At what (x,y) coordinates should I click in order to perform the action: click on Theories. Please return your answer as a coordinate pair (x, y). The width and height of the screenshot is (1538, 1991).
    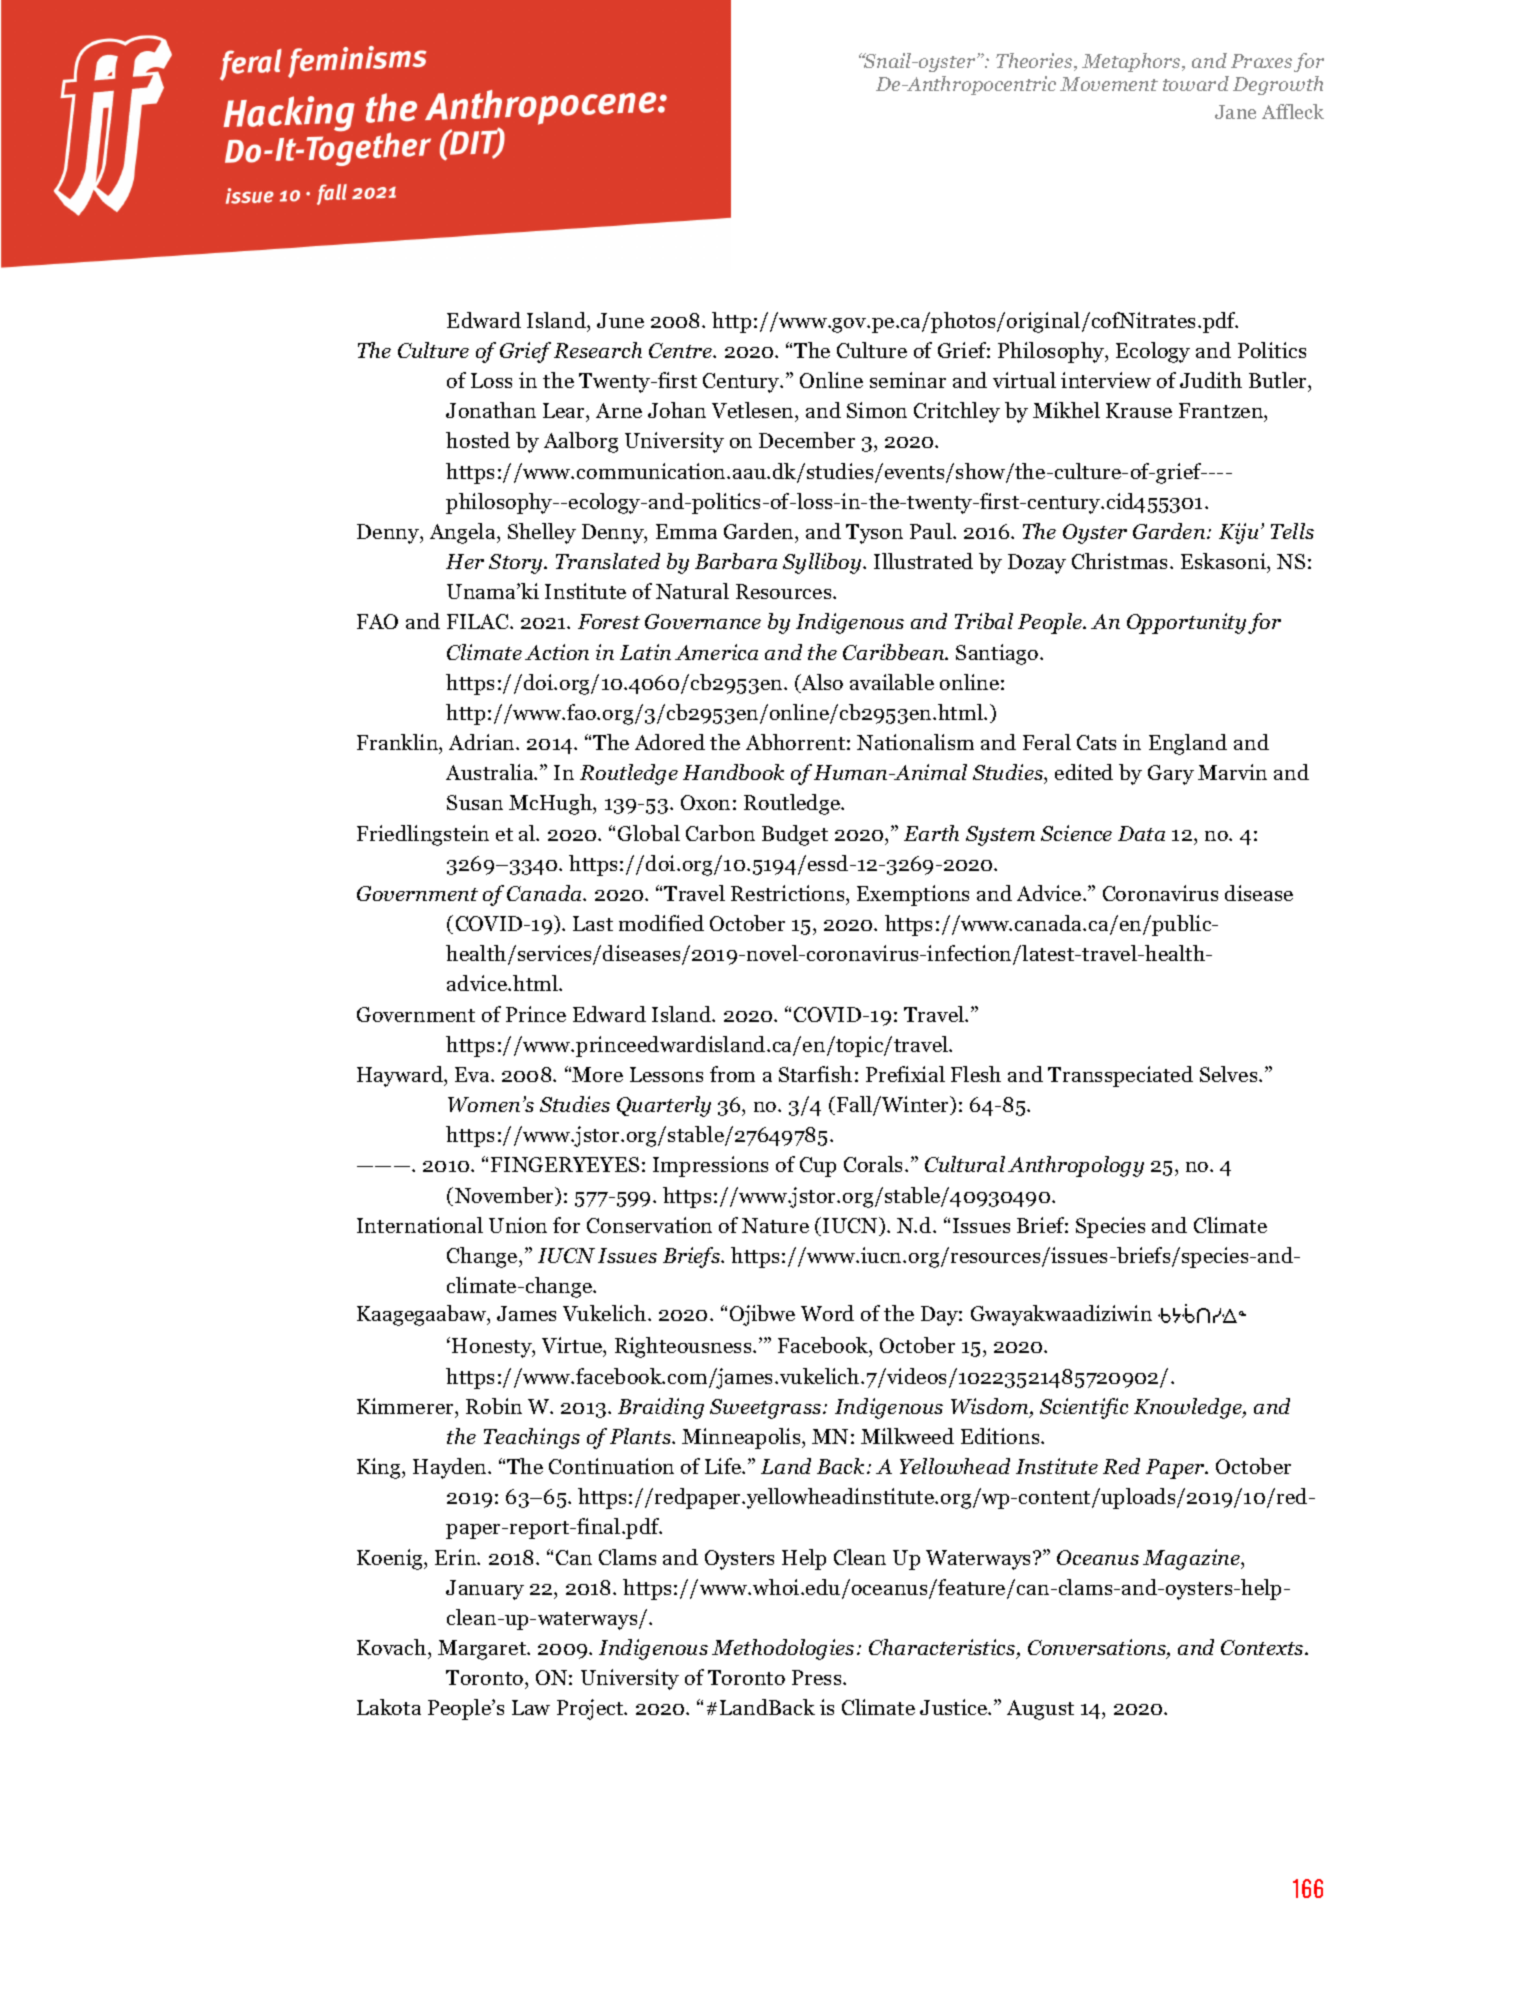
    Looking at the image, I should click on (1035, 62).
